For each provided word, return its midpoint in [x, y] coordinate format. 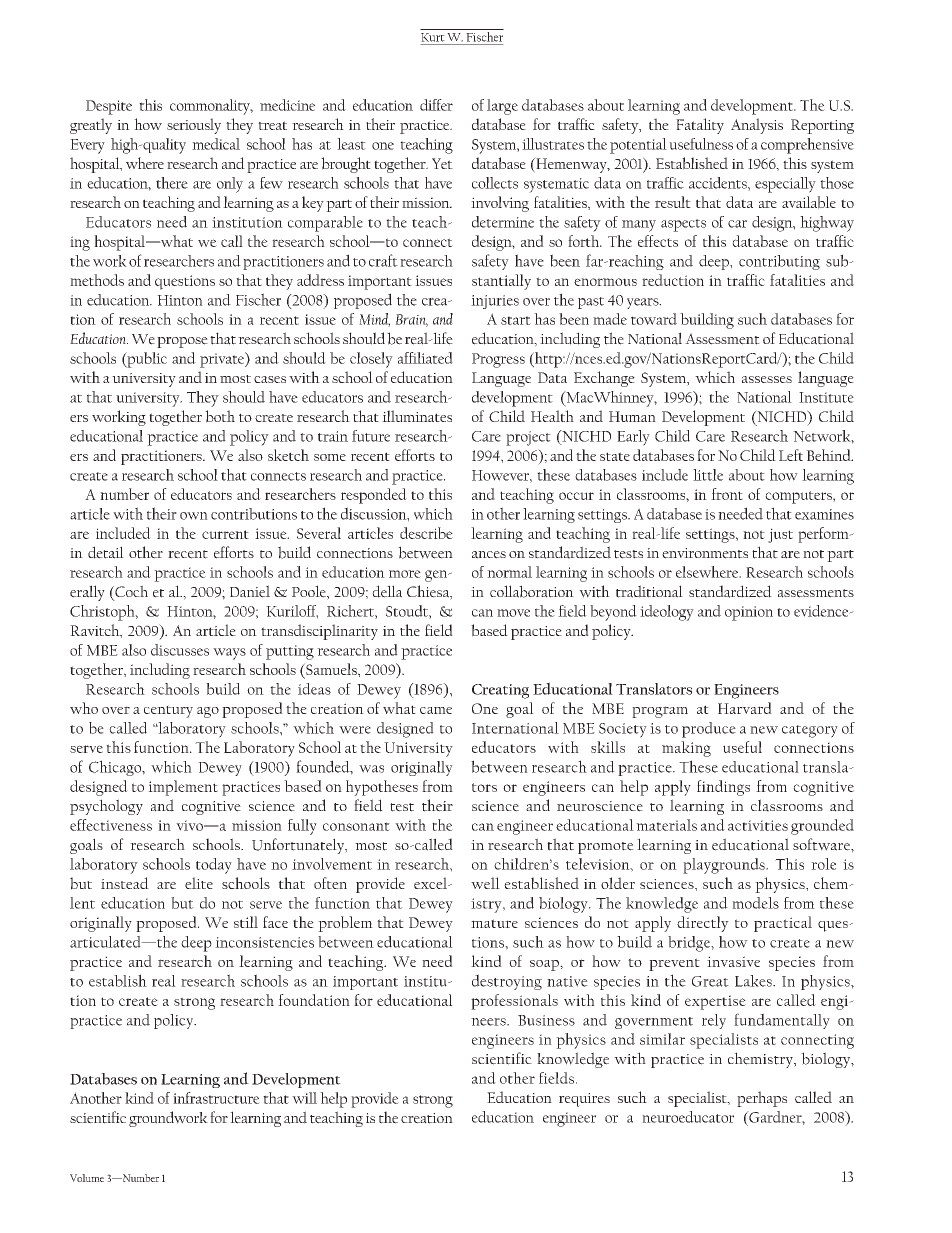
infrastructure [216, 1098]
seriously [194, 126]
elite [199, 883]
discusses [180, 650]
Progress [498, 360]
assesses [767, 379]
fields [556, 1078]
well [485, 883]
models [755, 903]
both [220, 416]
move [513, 613]
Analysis [757, 126]
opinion [749, 613]
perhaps [762, 1099]
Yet [442, 163]
